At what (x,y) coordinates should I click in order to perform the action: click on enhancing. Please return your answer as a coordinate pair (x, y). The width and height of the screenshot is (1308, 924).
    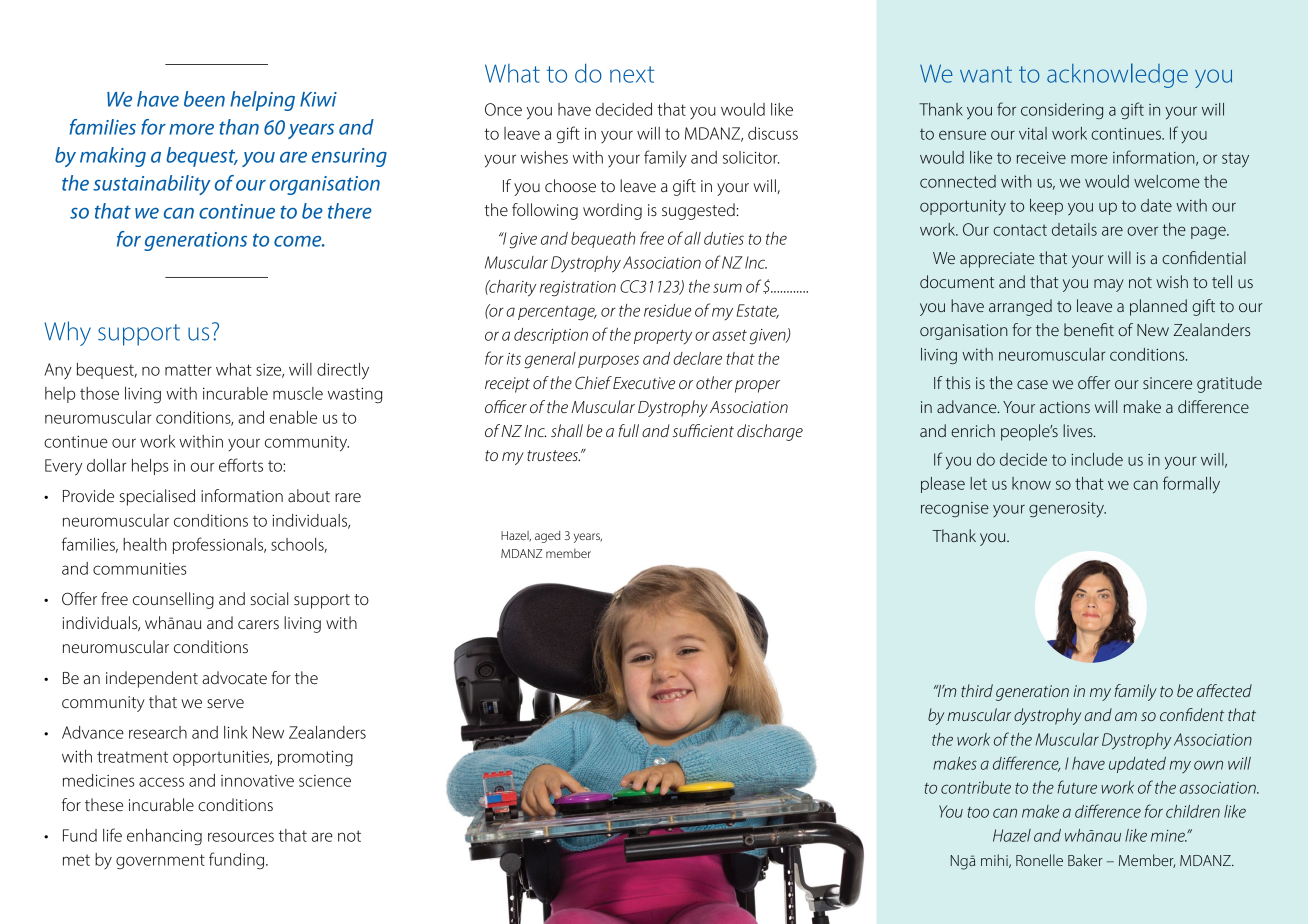
    Looking at the image, I should click on (164, 837).
